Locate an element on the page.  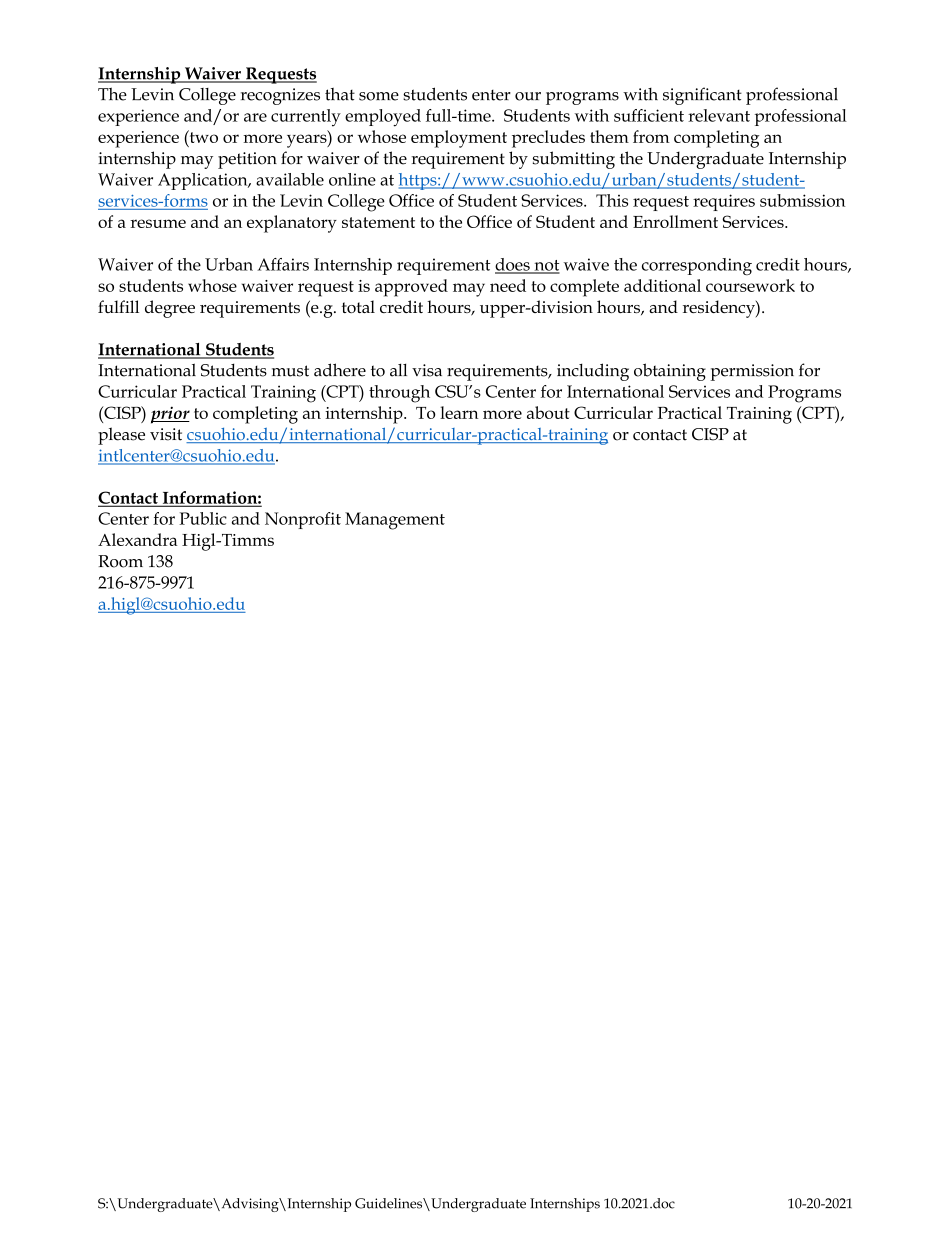
statement is located at coordinates (378, 222).
